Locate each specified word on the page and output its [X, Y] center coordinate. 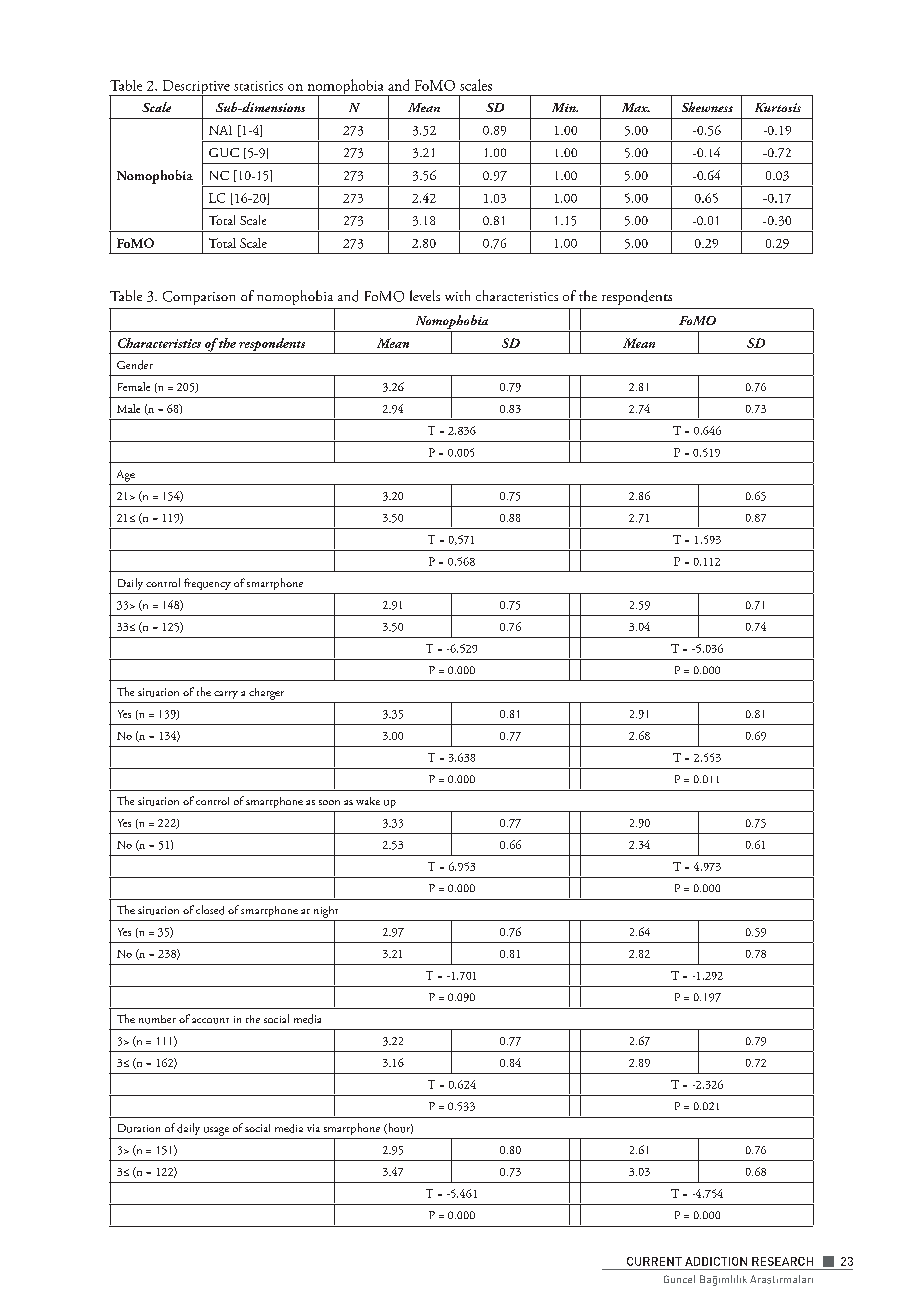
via [313, 1128]
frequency [207, 584]
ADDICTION [716, 1261]
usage [216, 1131]
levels [425, 295]
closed [210, 910]
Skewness [707, 107]
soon [329, 802]
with [457, 295]
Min [565, 107]
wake [368, 801]
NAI [220, 130]
